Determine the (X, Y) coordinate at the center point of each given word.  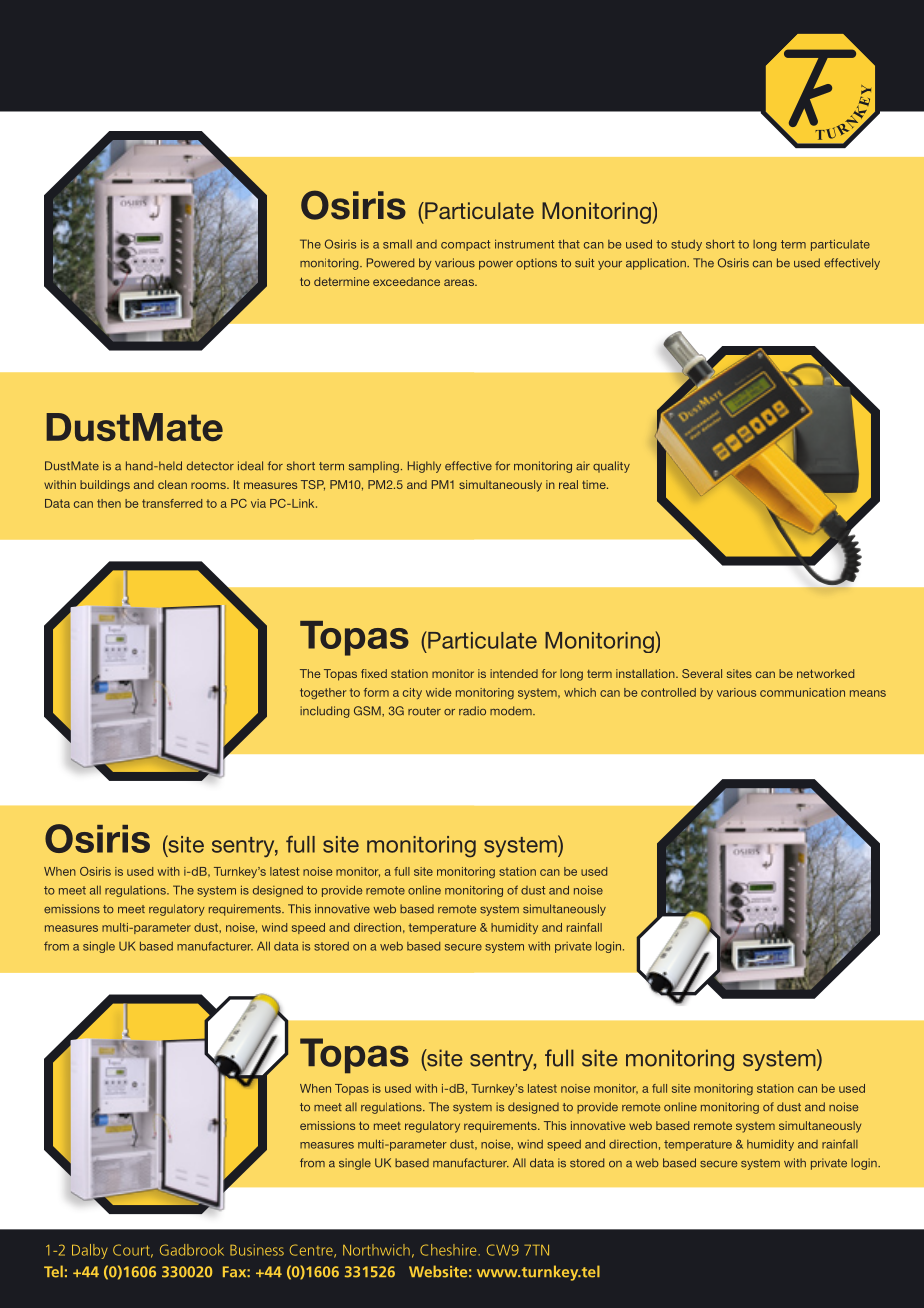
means (868, 693)
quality (611, 467)
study (686, 245)
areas (460, 282)
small (397, 244)
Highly (424, 467)
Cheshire (449, 1250)
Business (257, 1250)
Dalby (90, 1251)
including (325, 712)
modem (512, 711)
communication (802, 692)
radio (472, 711)
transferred (172, 503)
